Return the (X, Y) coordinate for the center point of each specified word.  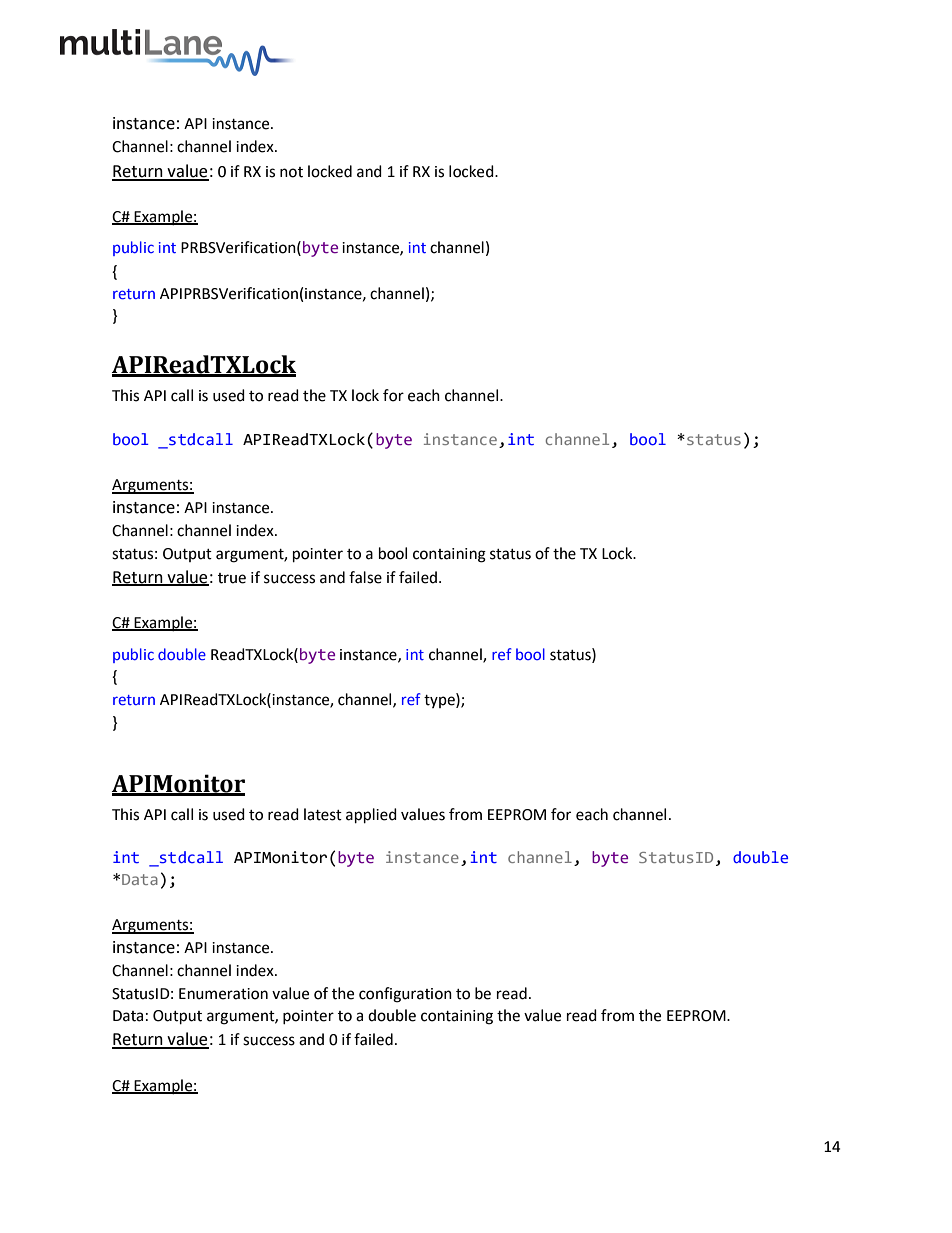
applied (371, 816)
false (365, 577)
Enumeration (223, 994)
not (291, 172)
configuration (405, 995)
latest (323, 814)
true (232, 578)
